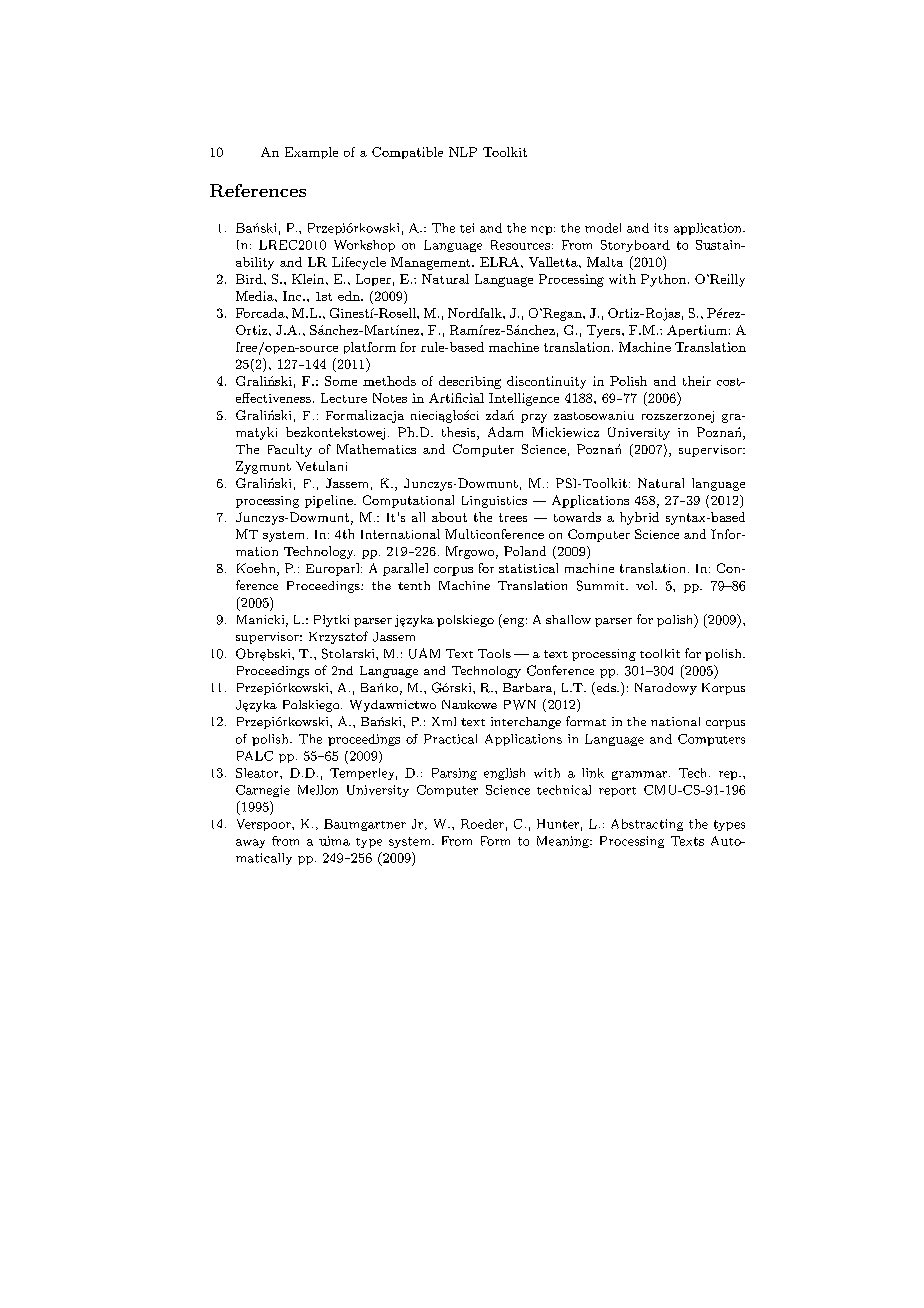 The image size is (924, 1308). Describe the element at coordinates (454, 774) in the screenshot. I see `Parsing` at that location.
